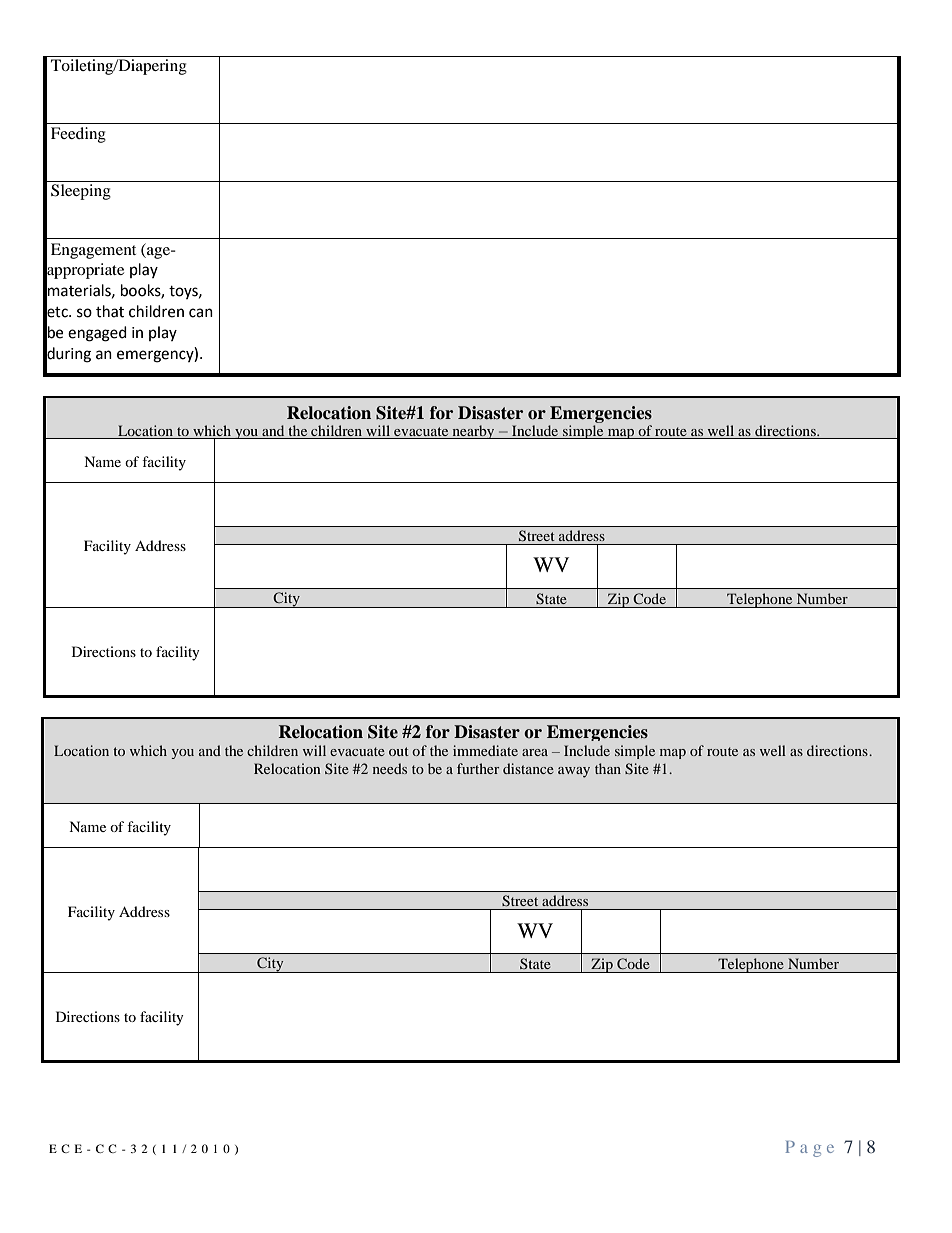  I want to click on engaged, so click(97, 334).
